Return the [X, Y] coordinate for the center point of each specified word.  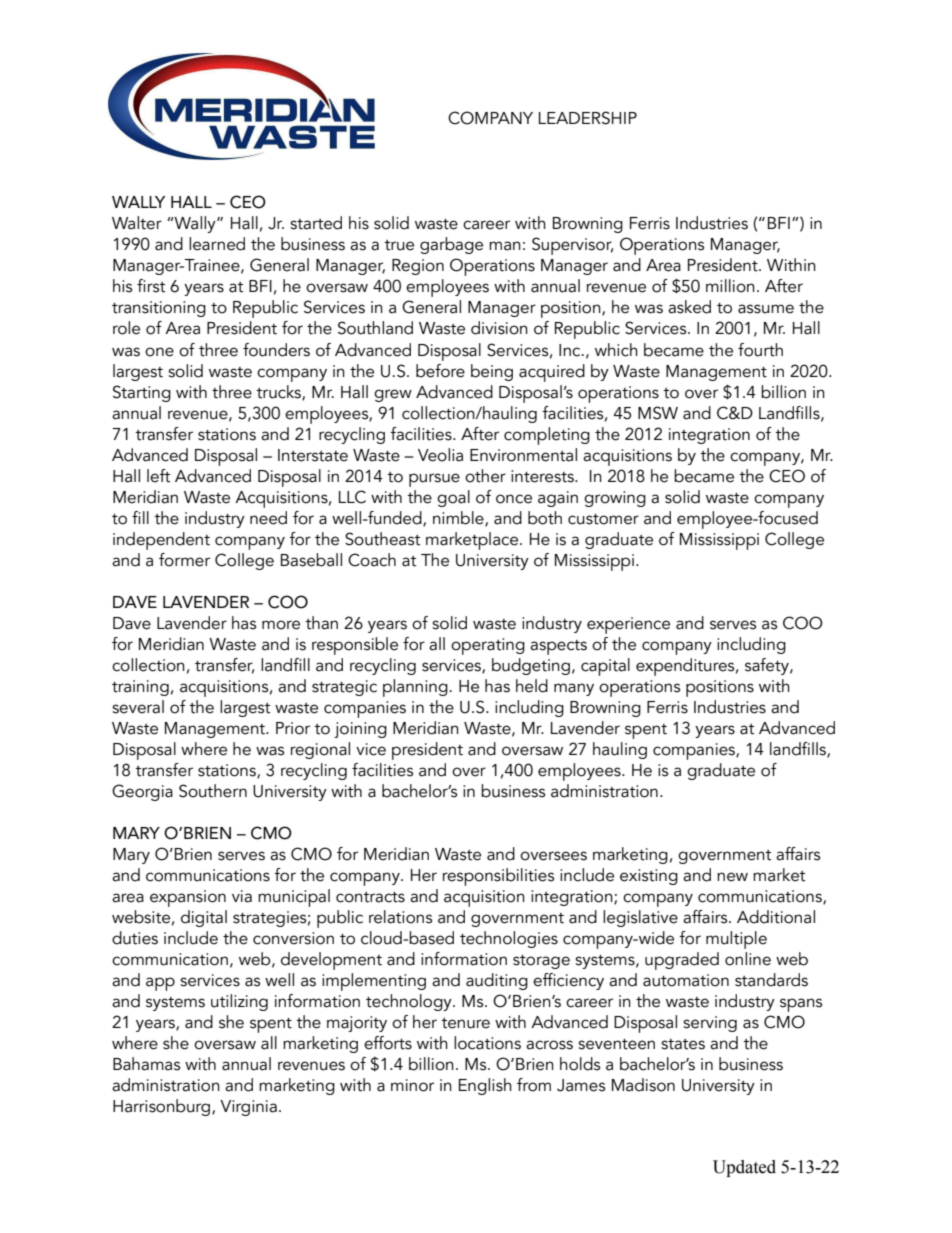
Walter [137, 223]
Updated [744, 1168]
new [732, 877]
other [485, 476]
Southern [213, 791]
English [485, 1086]
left [159, 476]
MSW [658, 413]
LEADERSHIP [588, 118]
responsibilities [498, 877]
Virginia [248, 1108]
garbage [451, 245]
